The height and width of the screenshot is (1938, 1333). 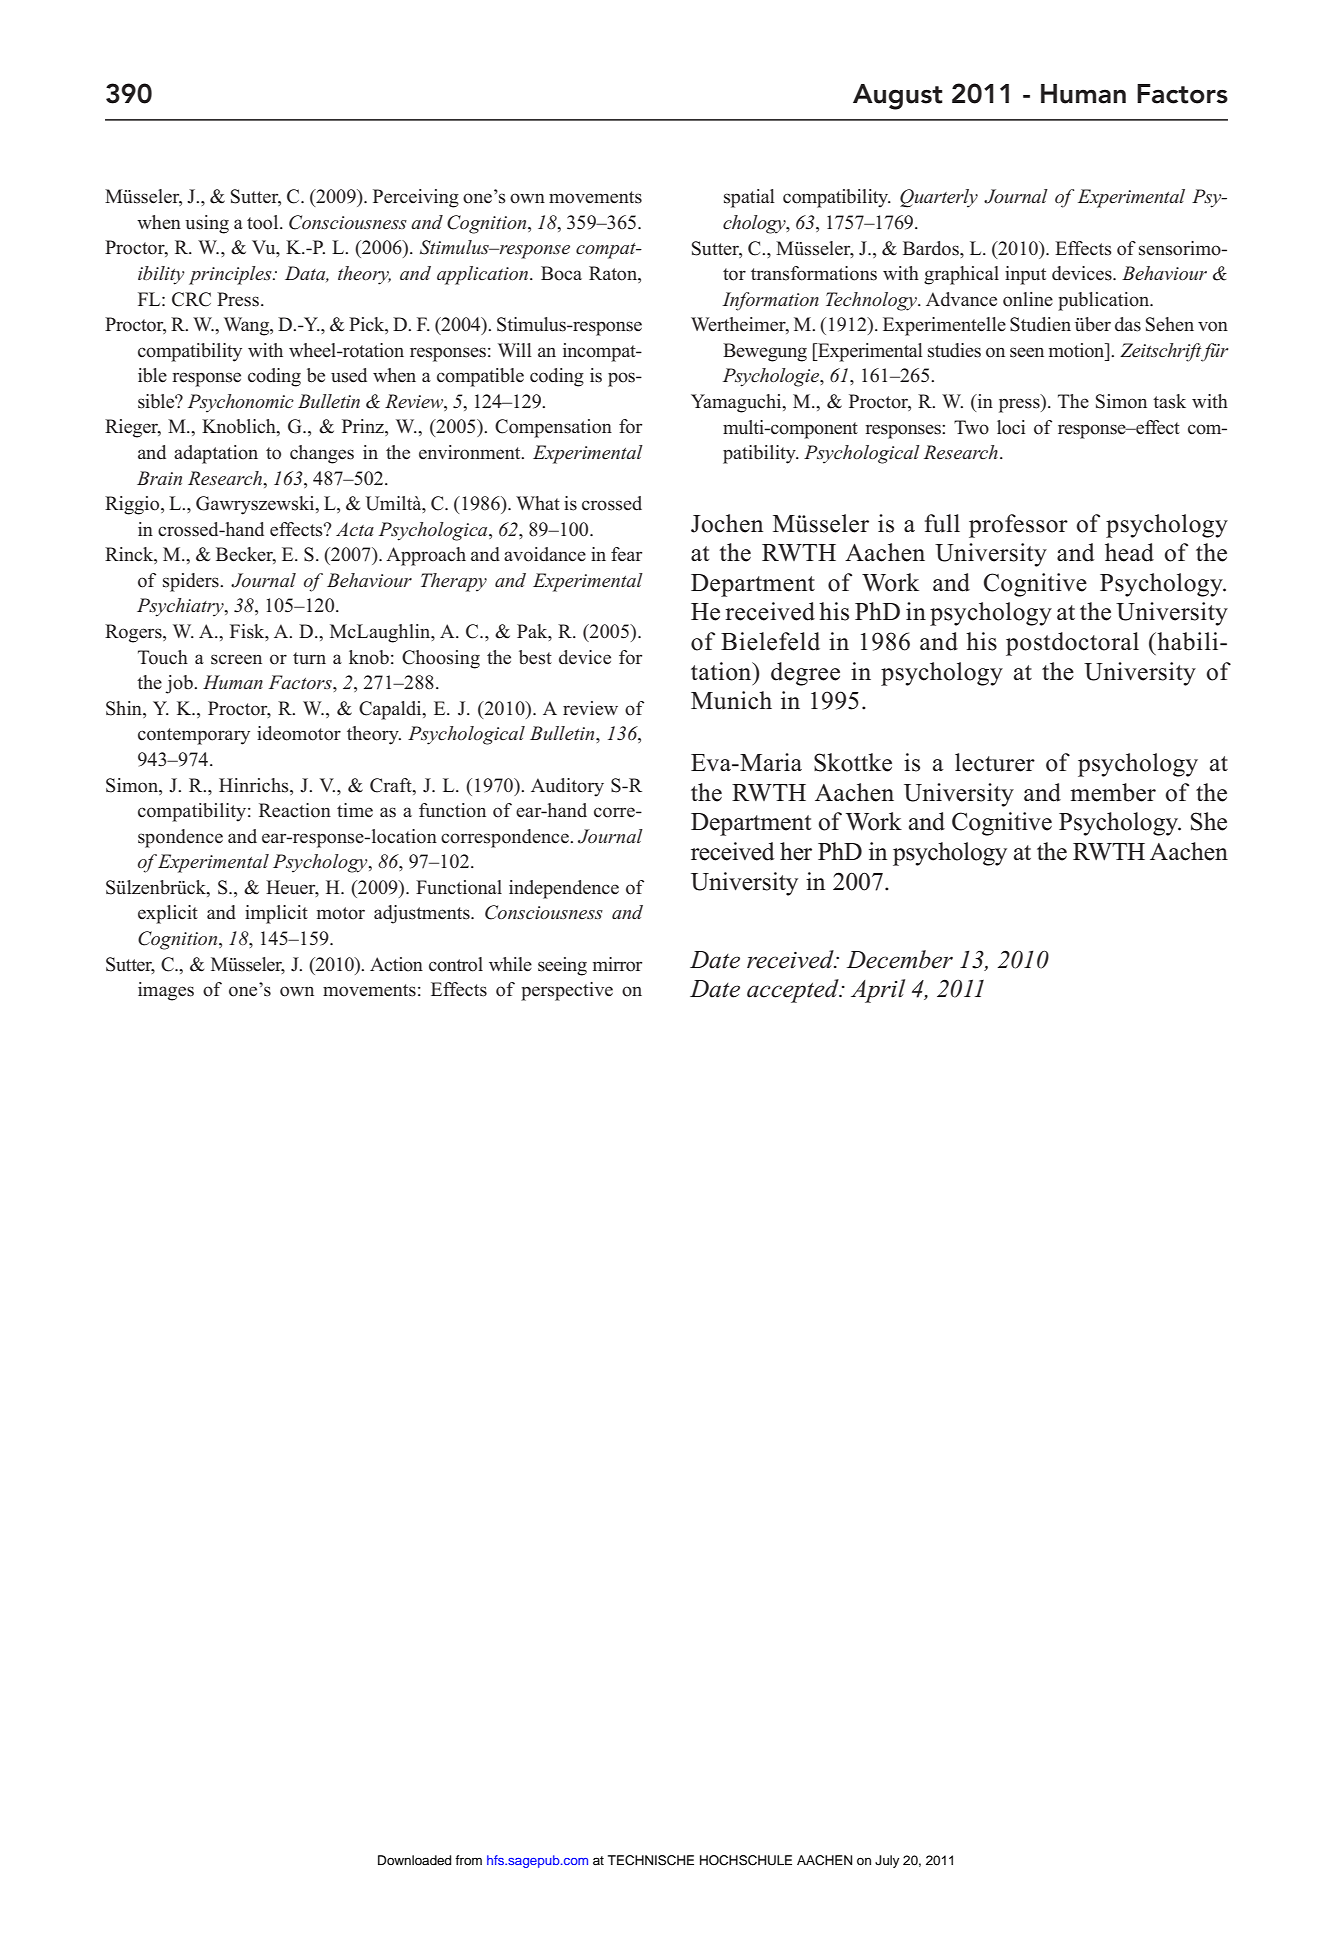 I want to click on spatial, so click(x=749, y=198).
